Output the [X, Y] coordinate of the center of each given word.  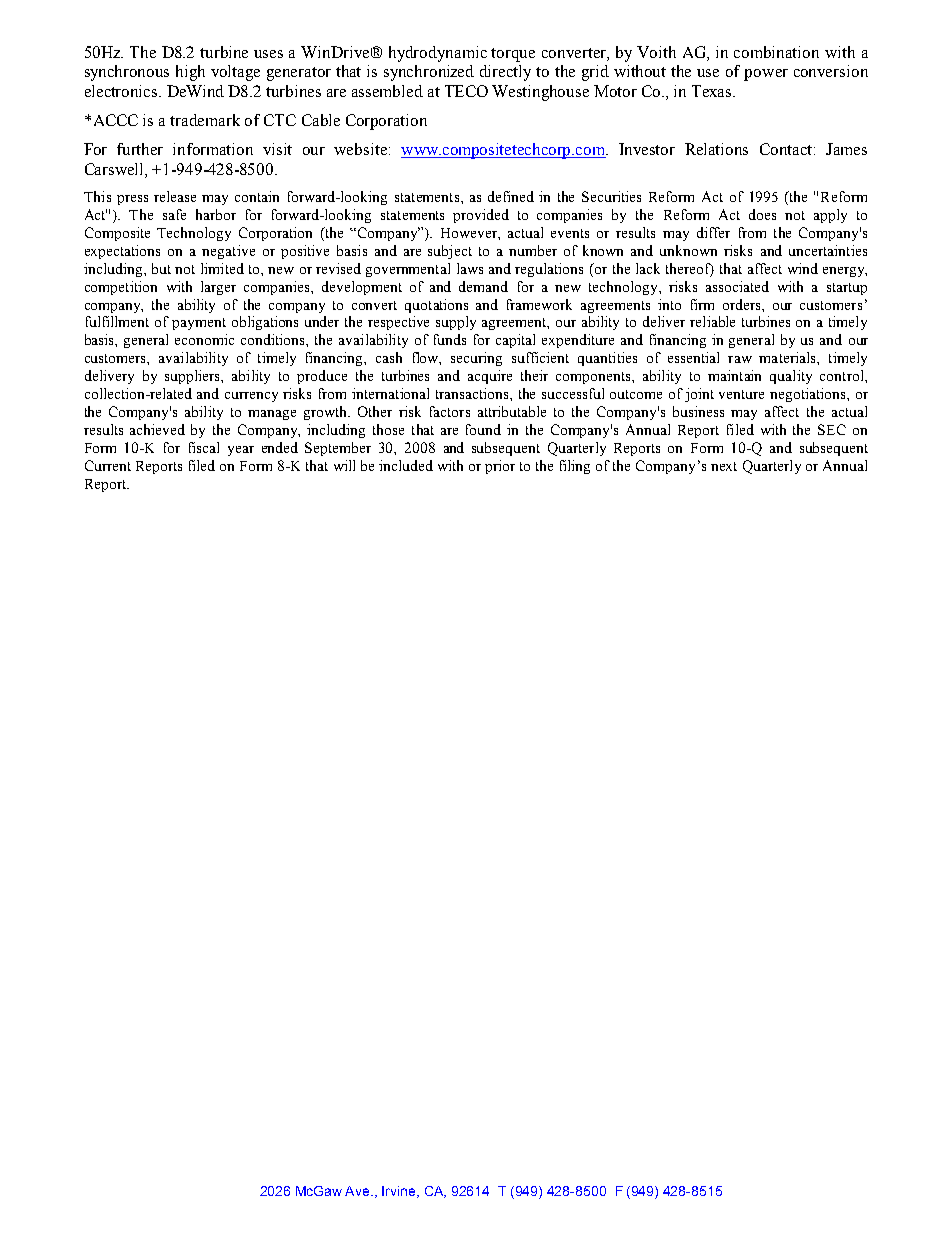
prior [500, 467]
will [344, 465]
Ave [359, 1191]
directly [505, 73]
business [698, 411]
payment [199, 324]
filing [575, 467]
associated [737, 286]
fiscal [204, 447]
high [190, 73]
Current [108, 465]
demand [483, 286]
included [406, 465]
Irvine [400, 1192]
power [766, 75]
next [724, 466]
